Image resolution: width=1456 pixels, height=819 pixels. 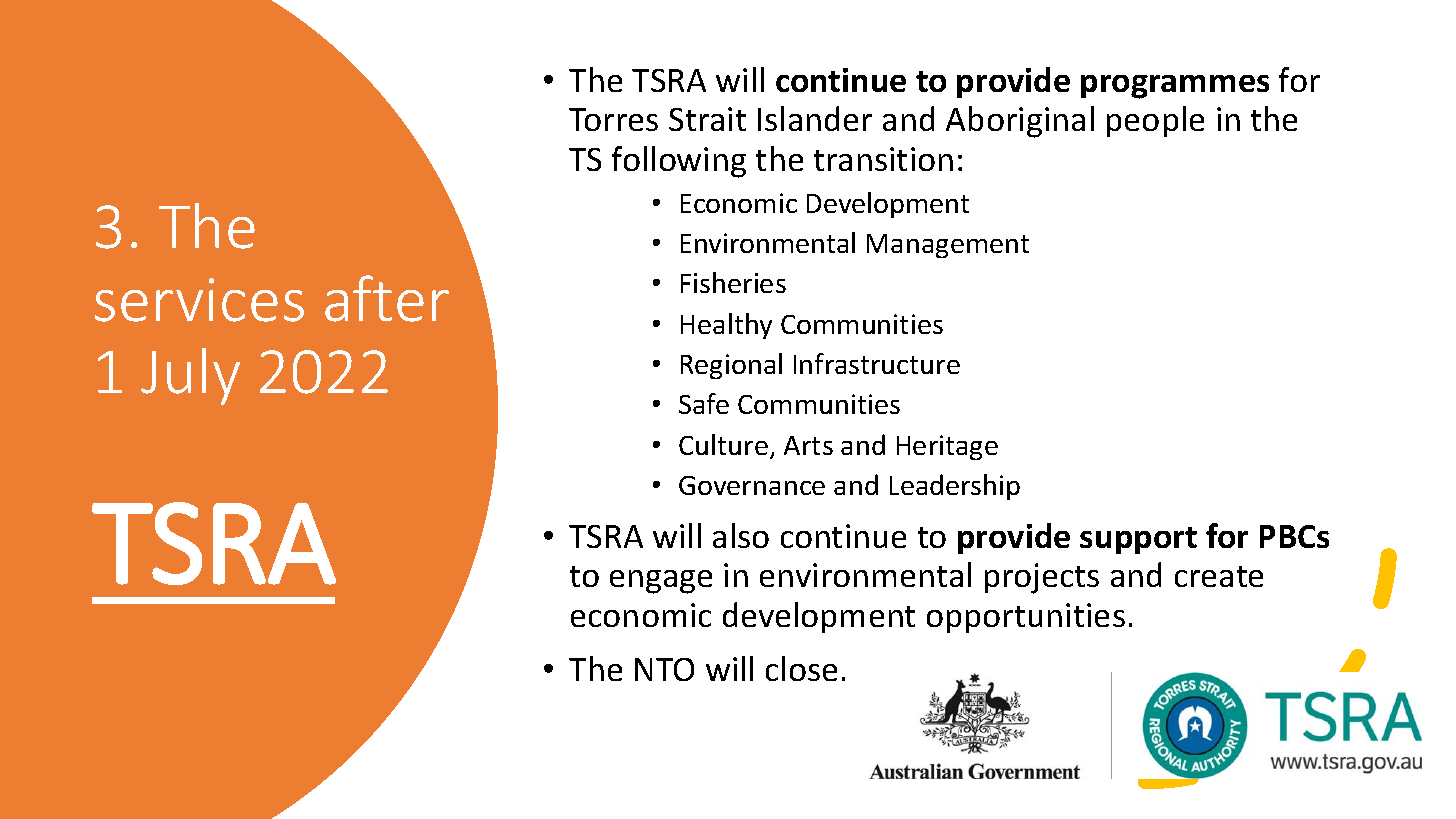 What do you see at coordinates (664, 669) in the screenshot?
I see `NTO` at bounding box center [664, 669].
